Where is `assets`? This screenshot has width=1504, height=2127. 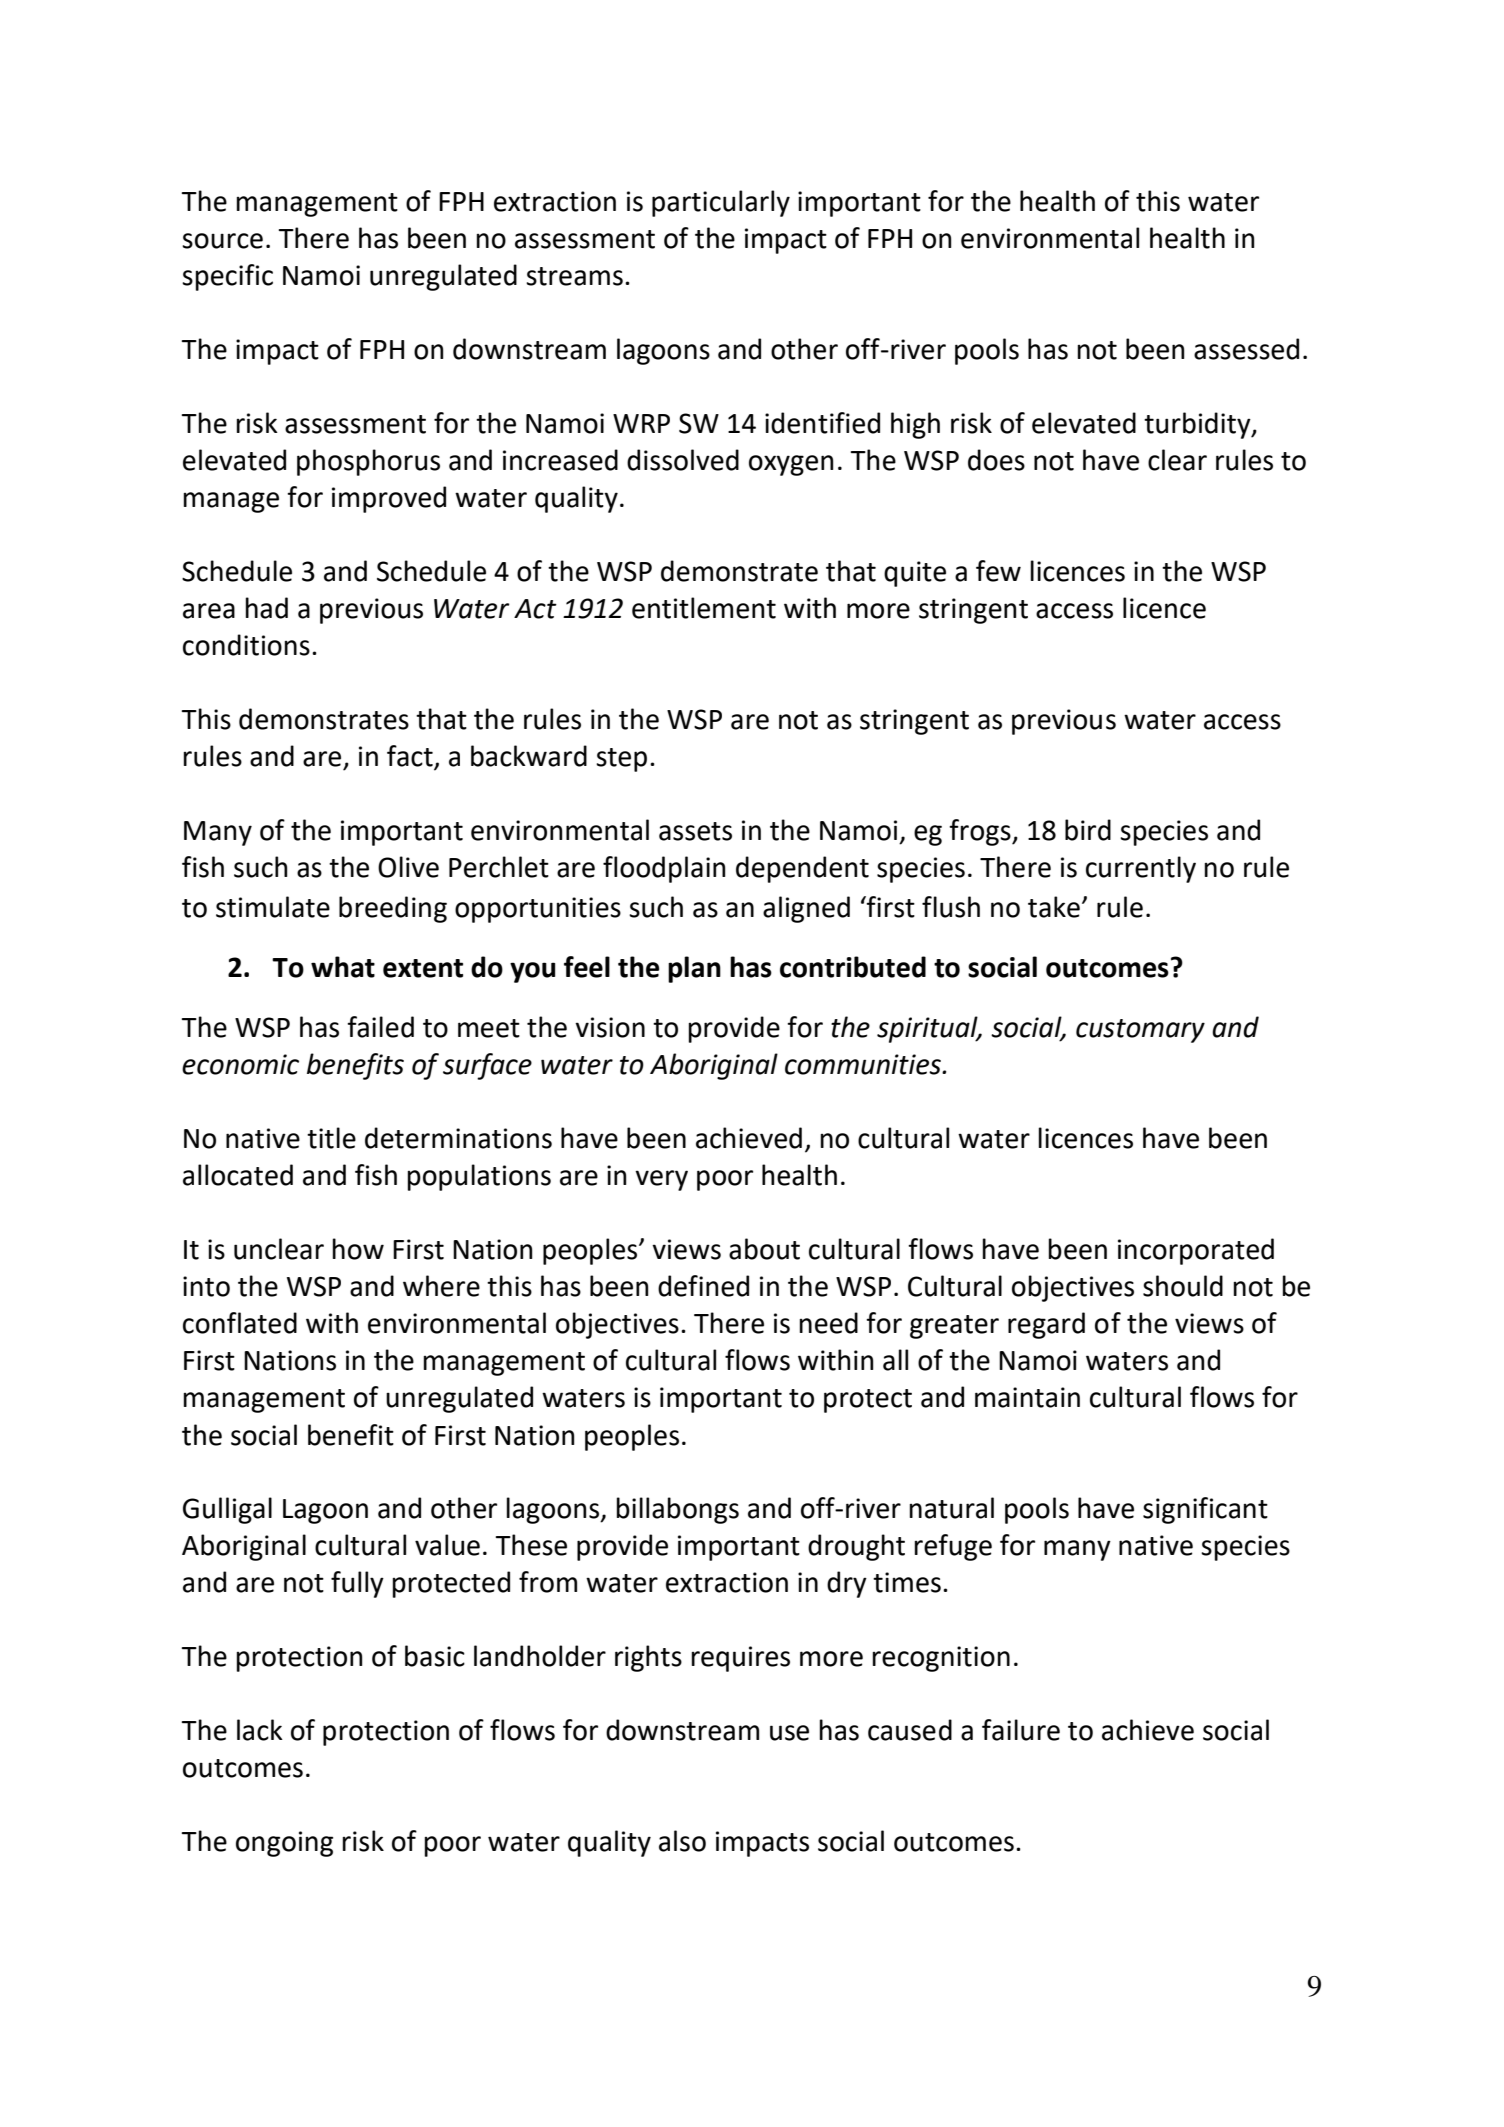
assets is located at coordinates (695, 831).
